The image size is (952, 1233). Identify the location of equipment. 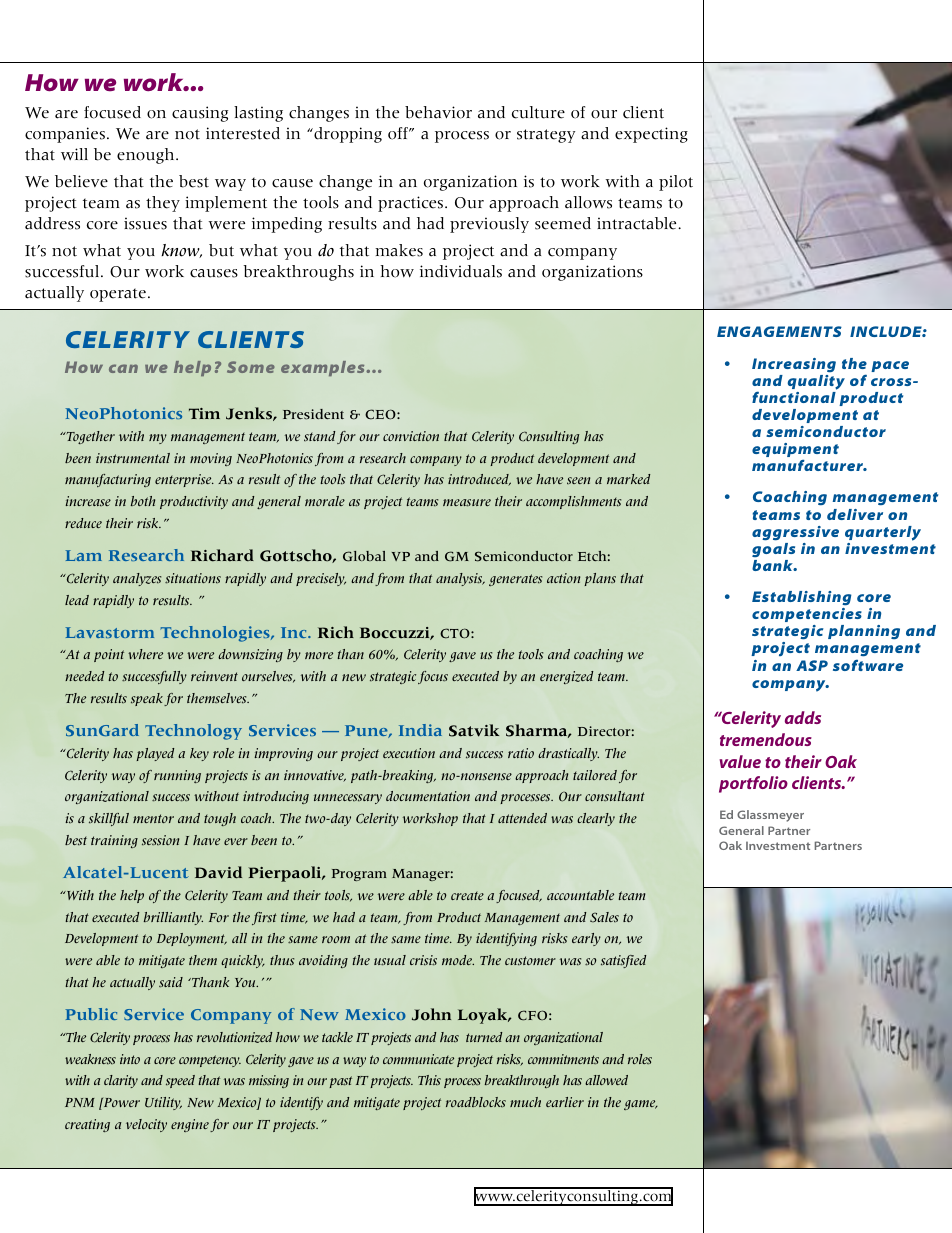
(795, 451).
